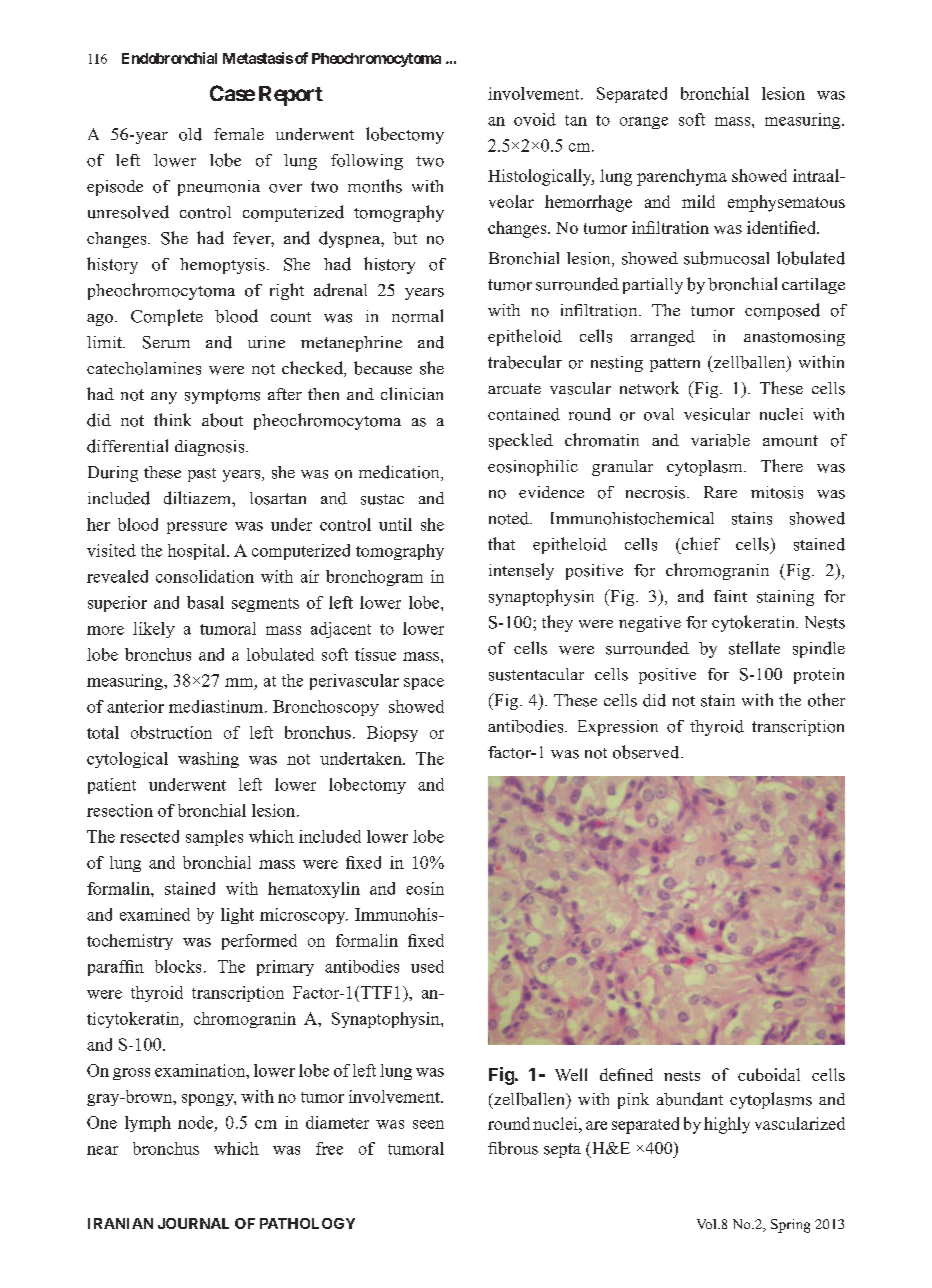  I want to click on parenchyma, so click(682, 177).
